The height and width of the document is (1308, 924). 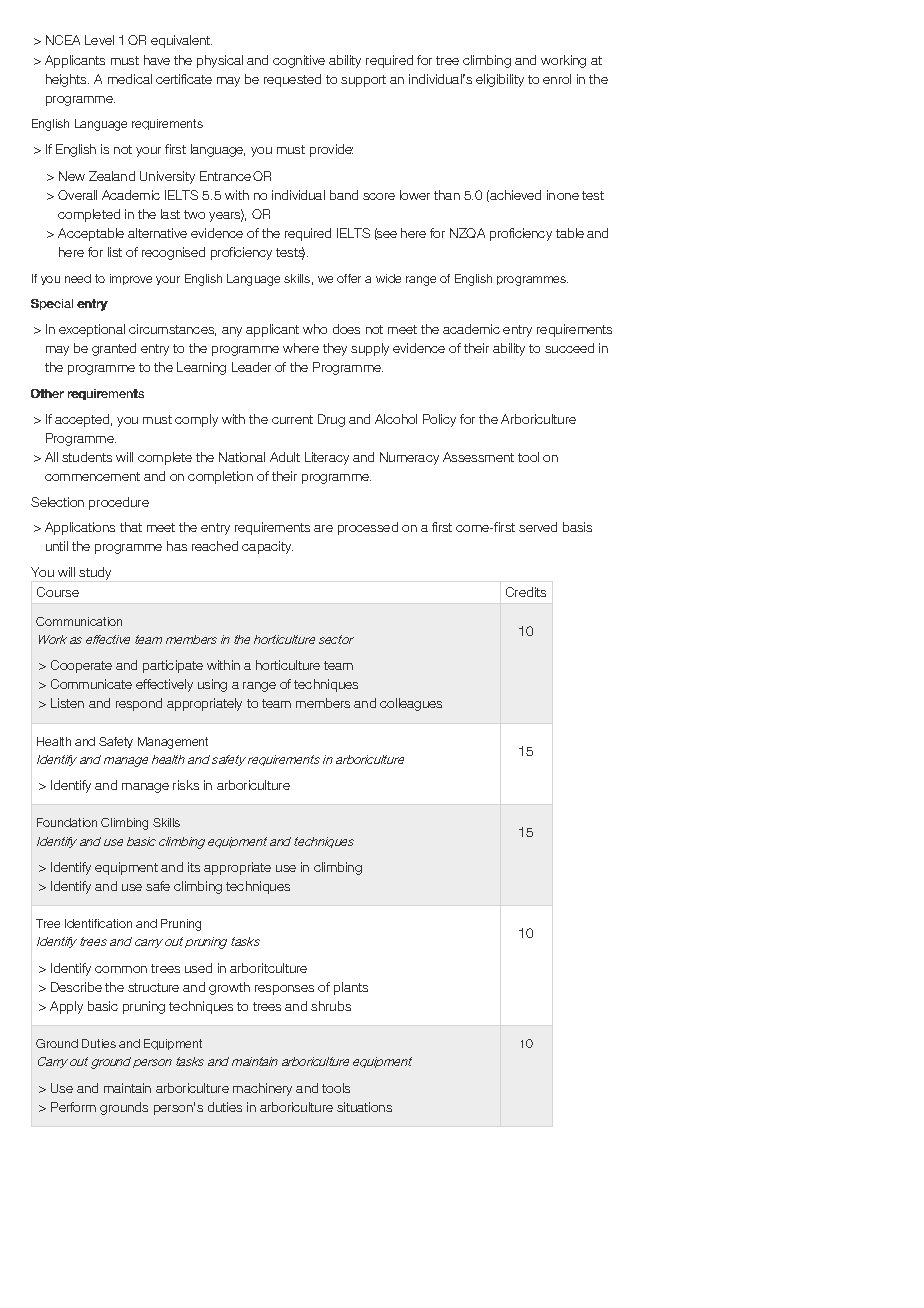 I want to click on risks, so click(x=186, y=785).
